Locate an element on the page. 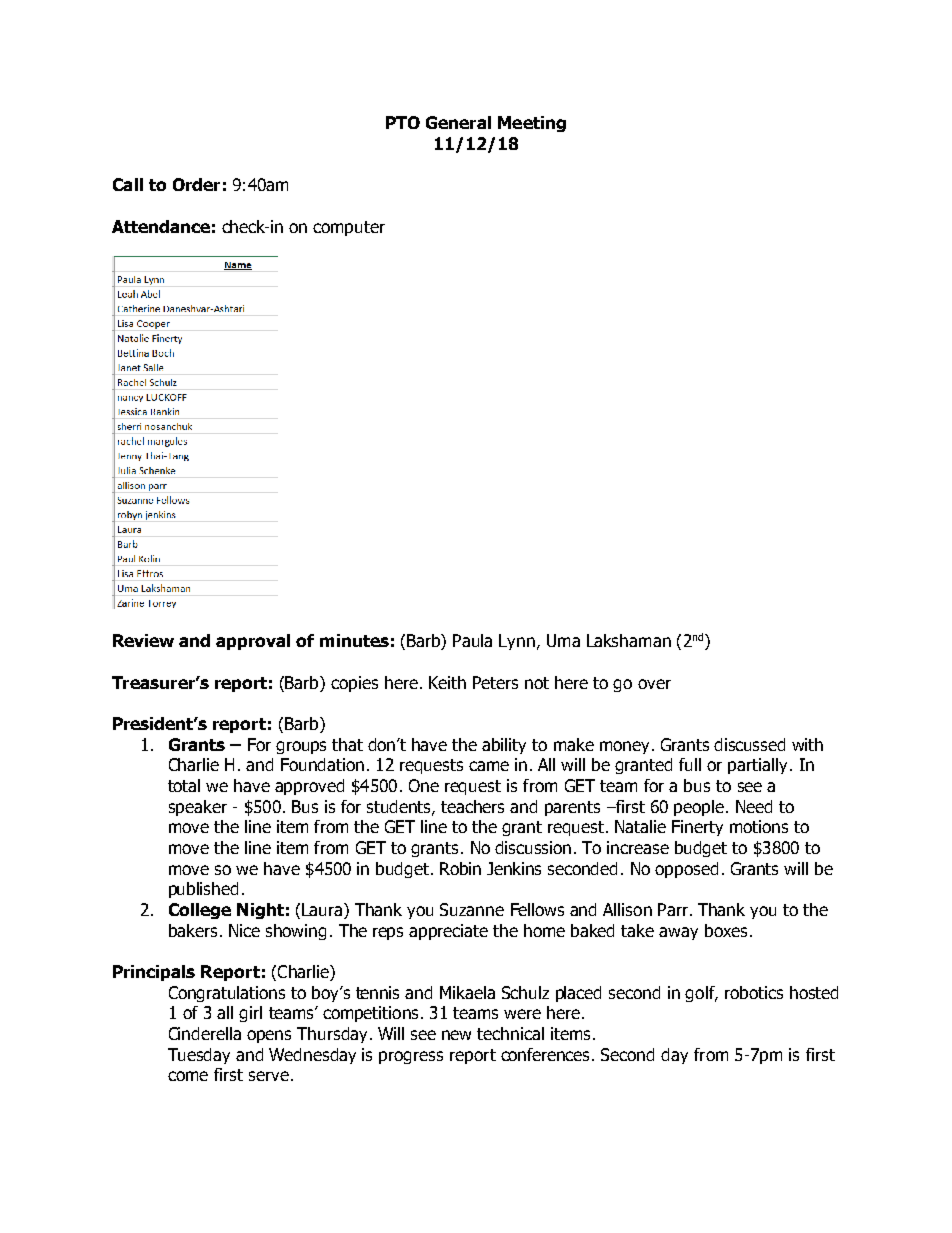 The image size is (952, 1233). General is located at coordinates (458, 122).
